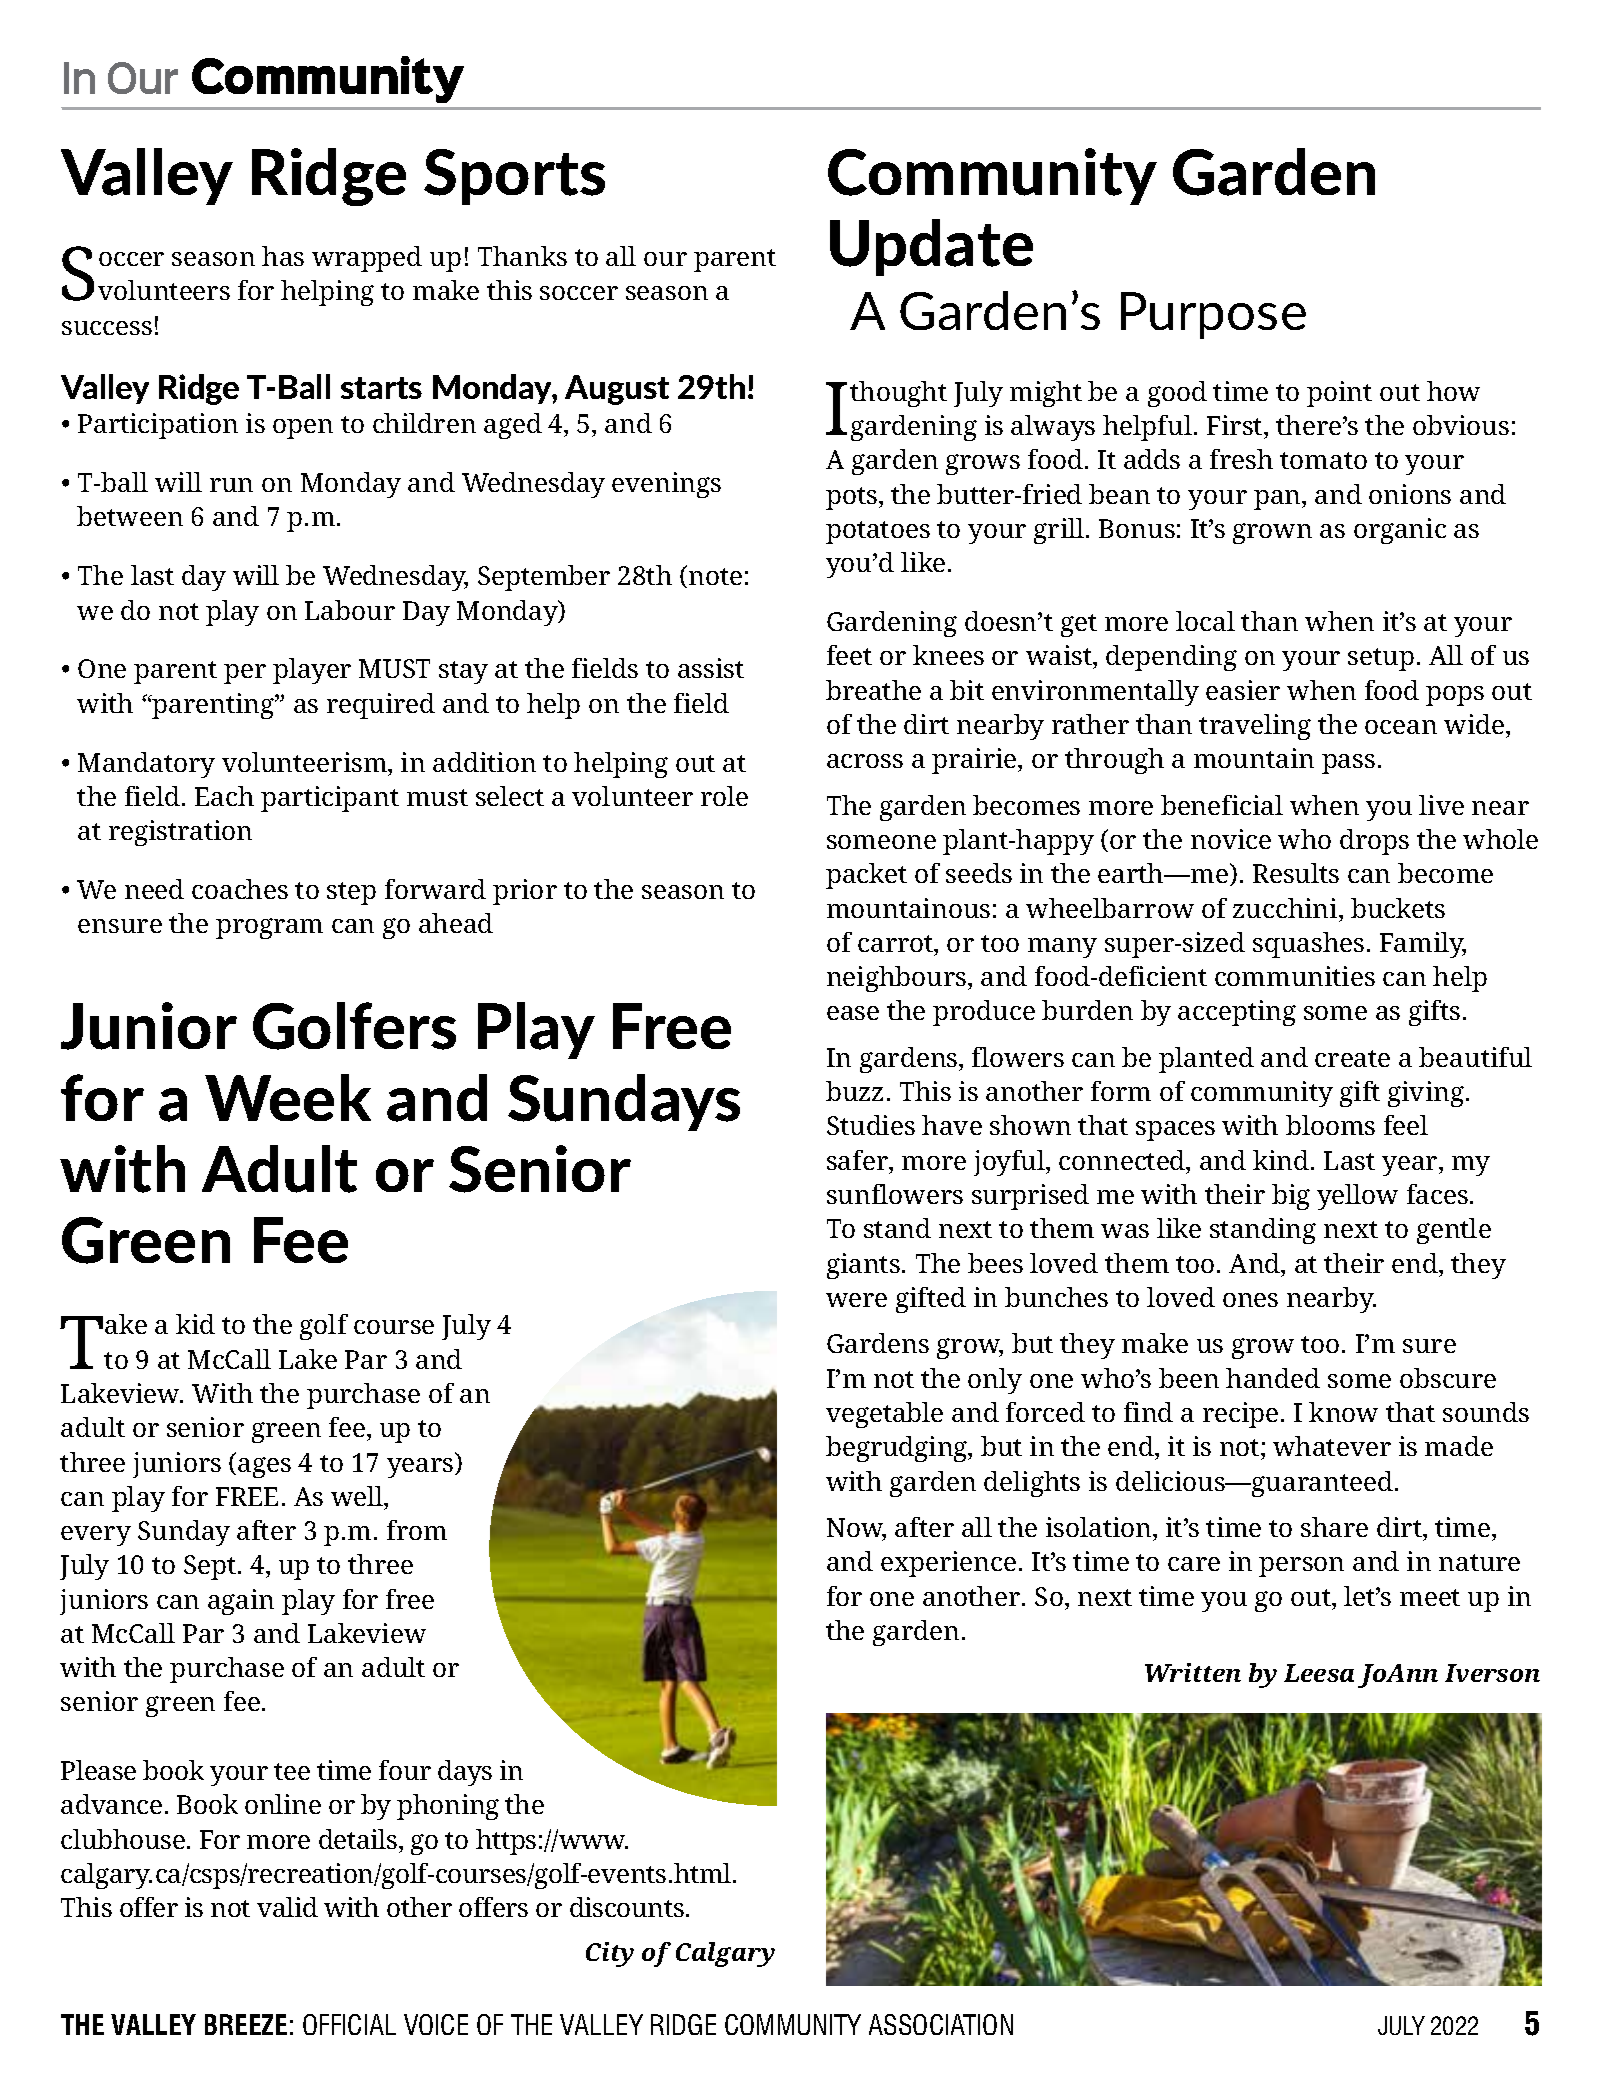 The height and width of the screenshot is (2097, 1603). What do you see at coordinates (287, 1907) in the screenshot?
I see `valid` at bounding box center [287, 1907].
